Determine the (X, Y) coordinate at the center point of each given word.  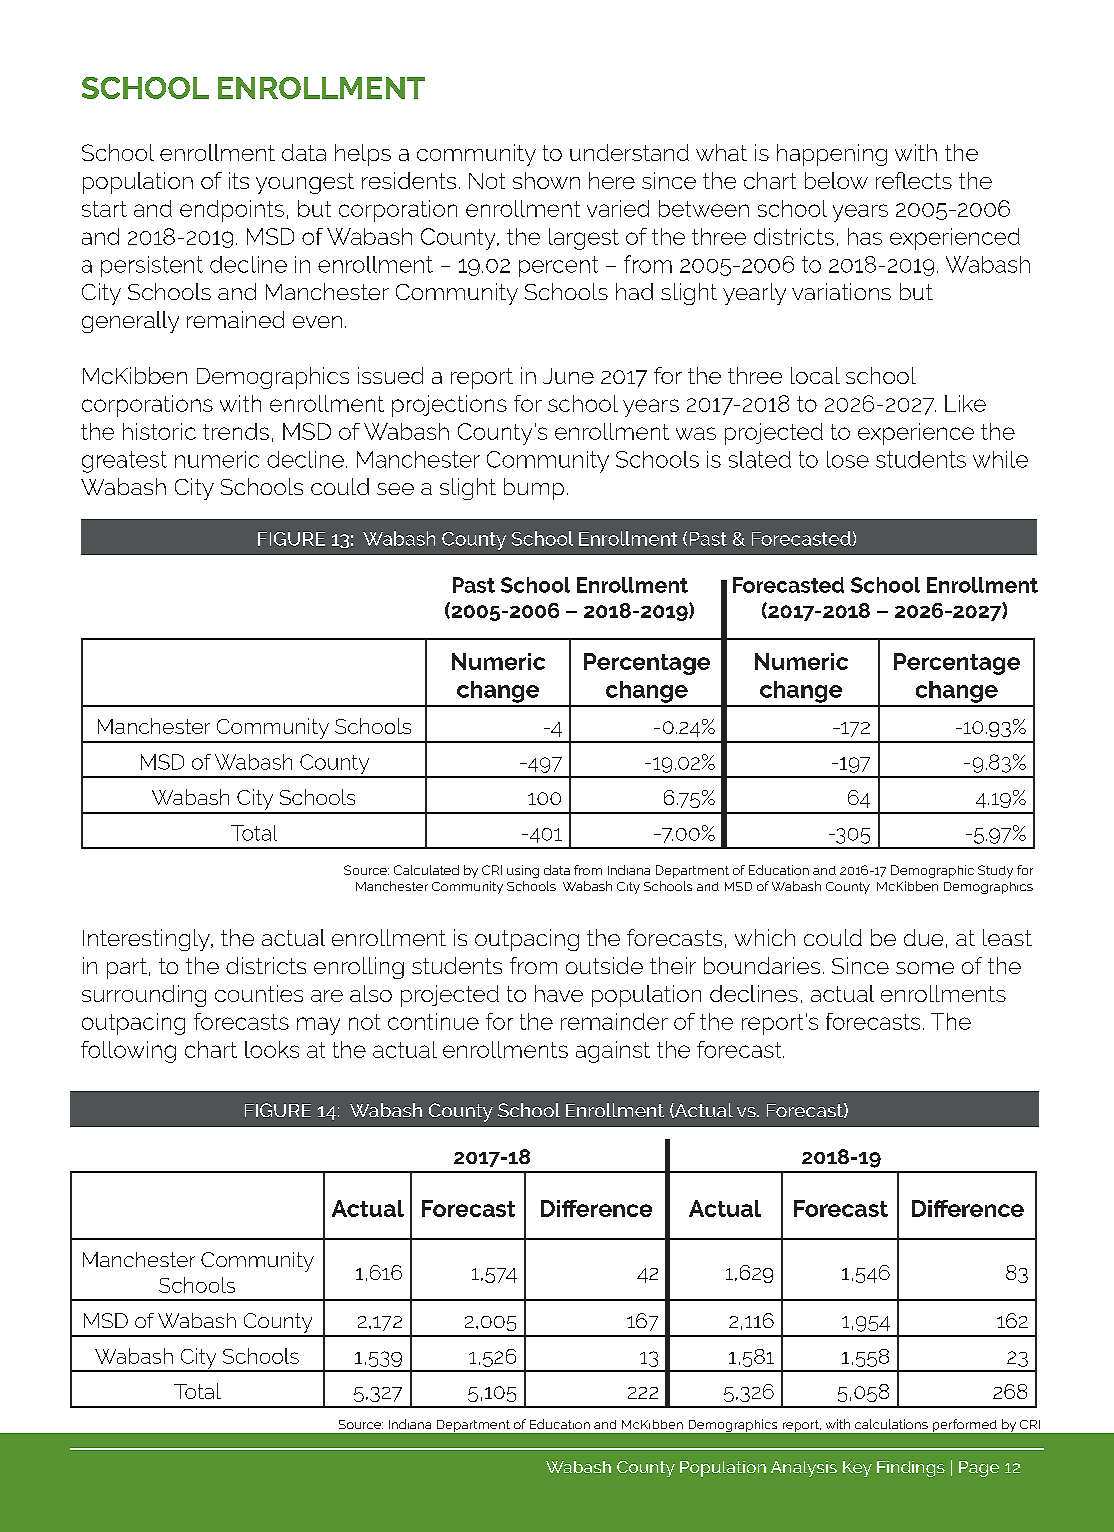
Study (995, 871)
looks (272, 1049)
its (239, 180)
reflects (914, 180)
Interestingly (147, 940)
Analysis (804, 1469)
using (523, 871)
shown (546, 180)
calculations (891, 1424)
